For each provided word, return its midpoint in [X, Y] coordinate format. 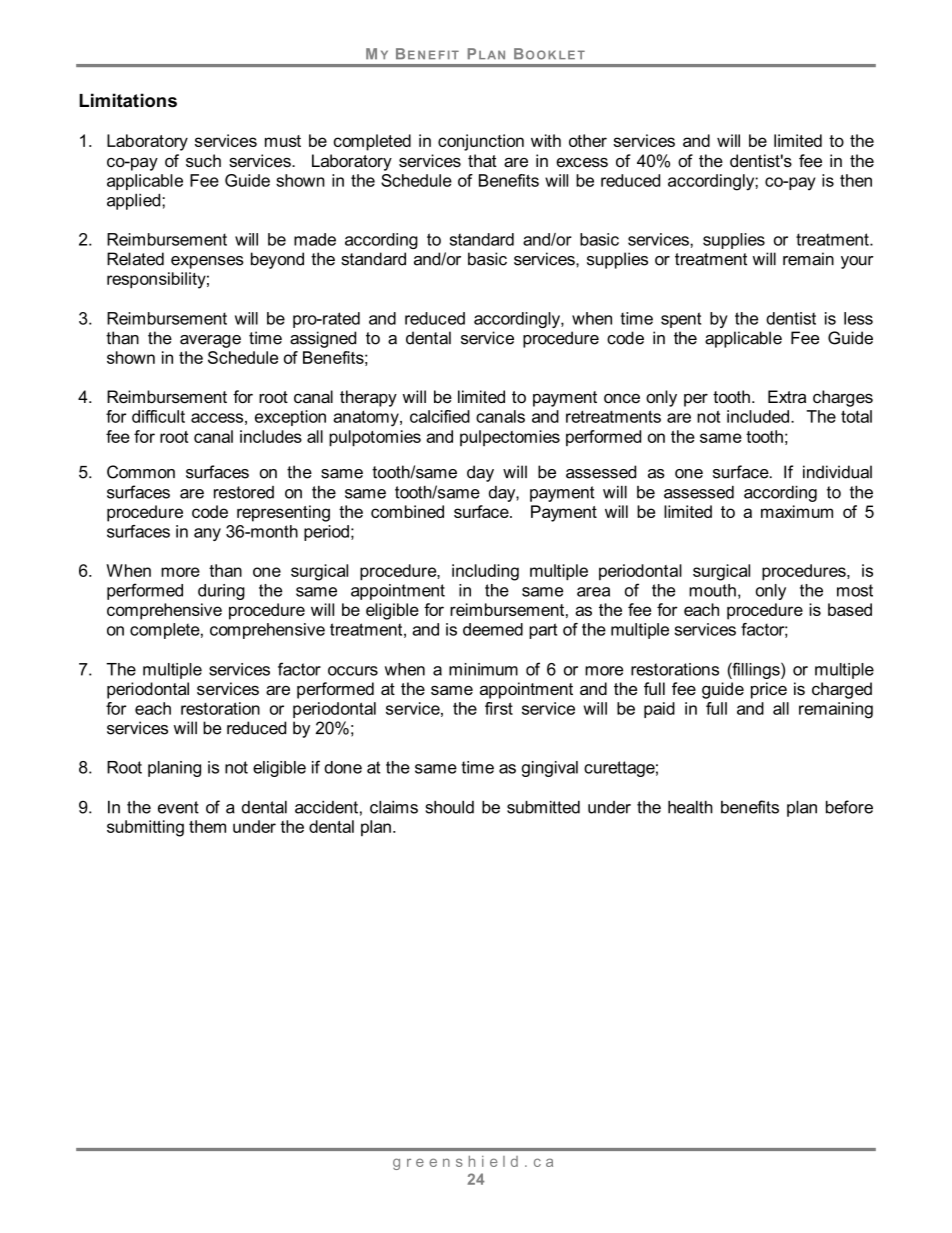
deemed [493, 629]
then [856, 180]
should [449, 807]
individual [837, 472]
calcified [440, 416]
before [849, 807]
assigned [323, 339]
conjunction [481, 142]
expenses [207, 262]
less [858, 318]
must [283, 141]
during [221, 592]
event [178, 807]
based [850, 609]
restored [244, 492]
